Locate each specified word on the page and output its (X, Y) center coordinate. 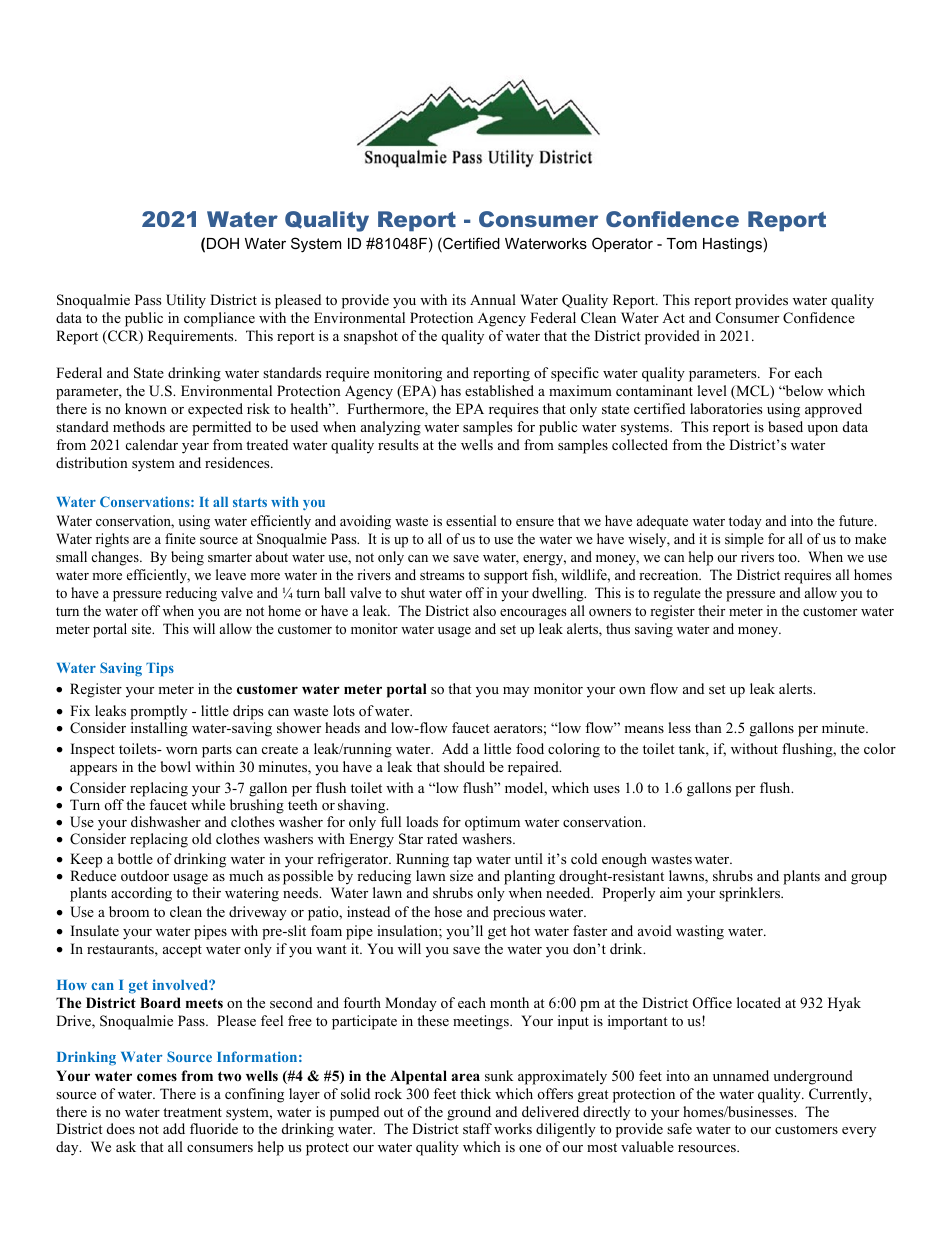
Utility (186, 301)
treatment (192, 1112)
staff (477, 1128)
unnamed (741, 1075)
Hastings (732, 245)
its (459, 299)
